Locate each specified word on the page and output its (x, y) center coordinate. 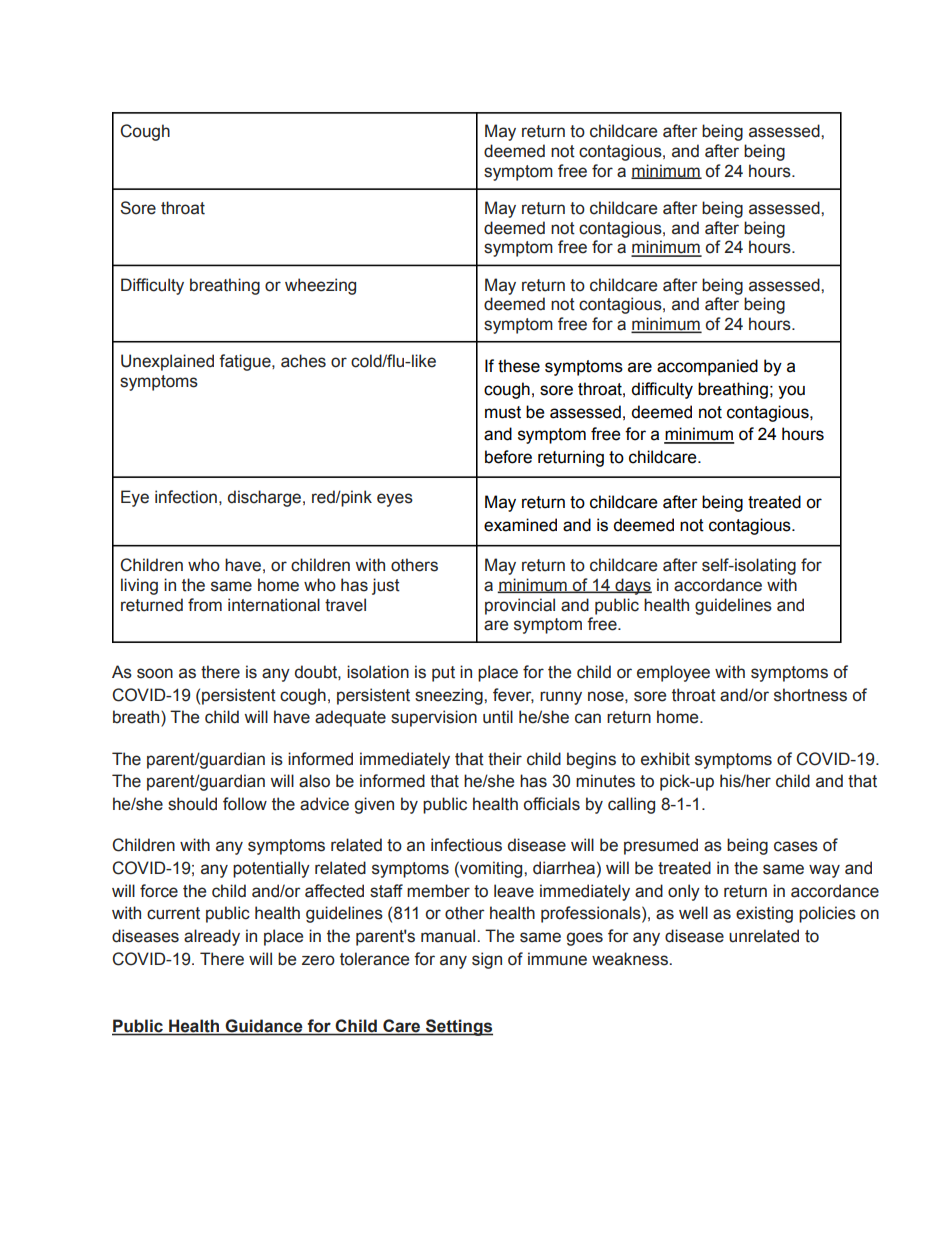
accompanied (707, 367)
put (443, 674)
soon (155, 673)
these (519, 366)
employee (673, 673)
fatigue (246, 362)
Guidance (264, 1027)
